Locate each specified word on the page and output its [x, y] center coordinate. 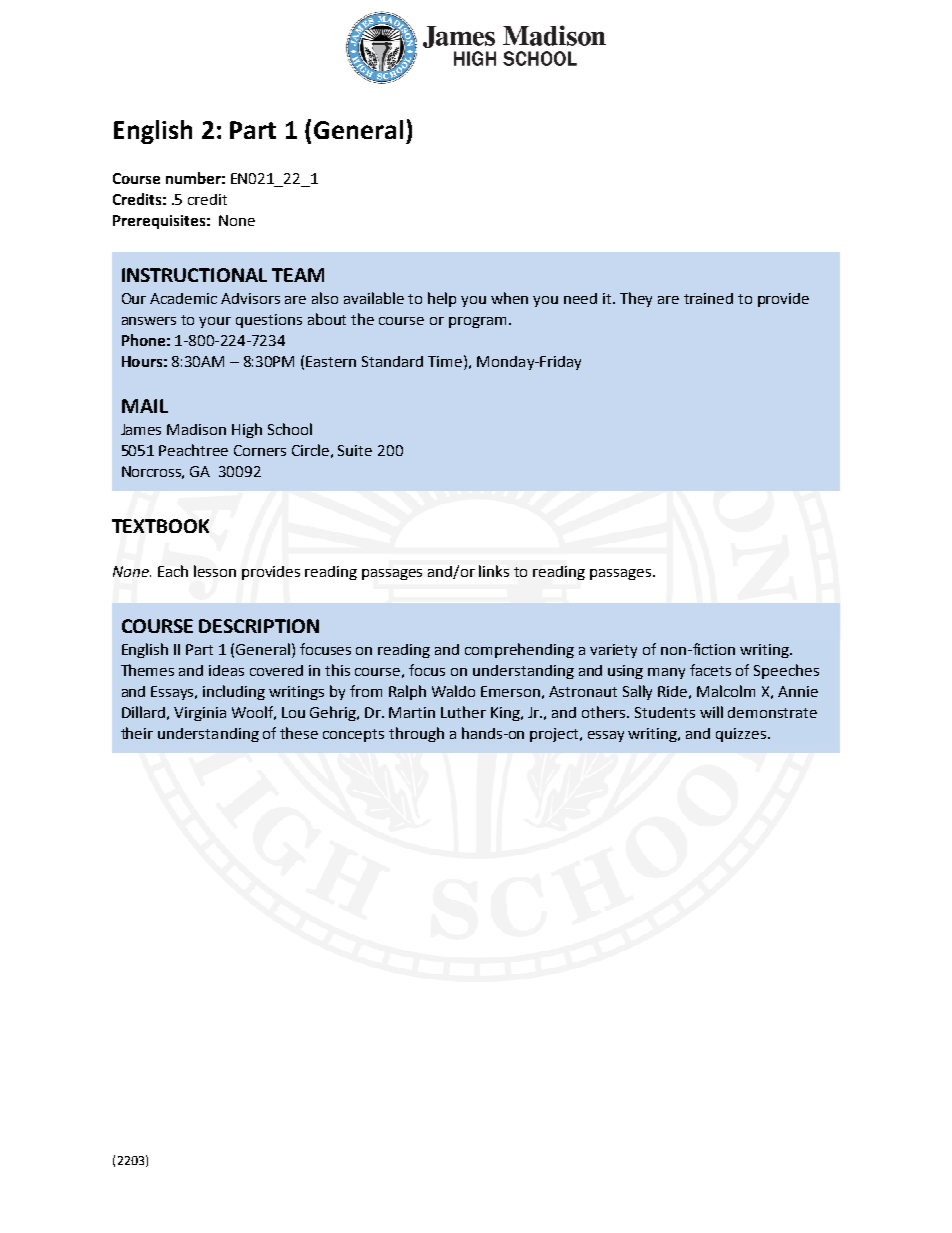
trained [708, 298]
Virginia [200, 714]
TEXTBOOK [160, 526]
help [442, 299]
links [494, 571]
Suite [355, 450]
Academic [183, 298]
